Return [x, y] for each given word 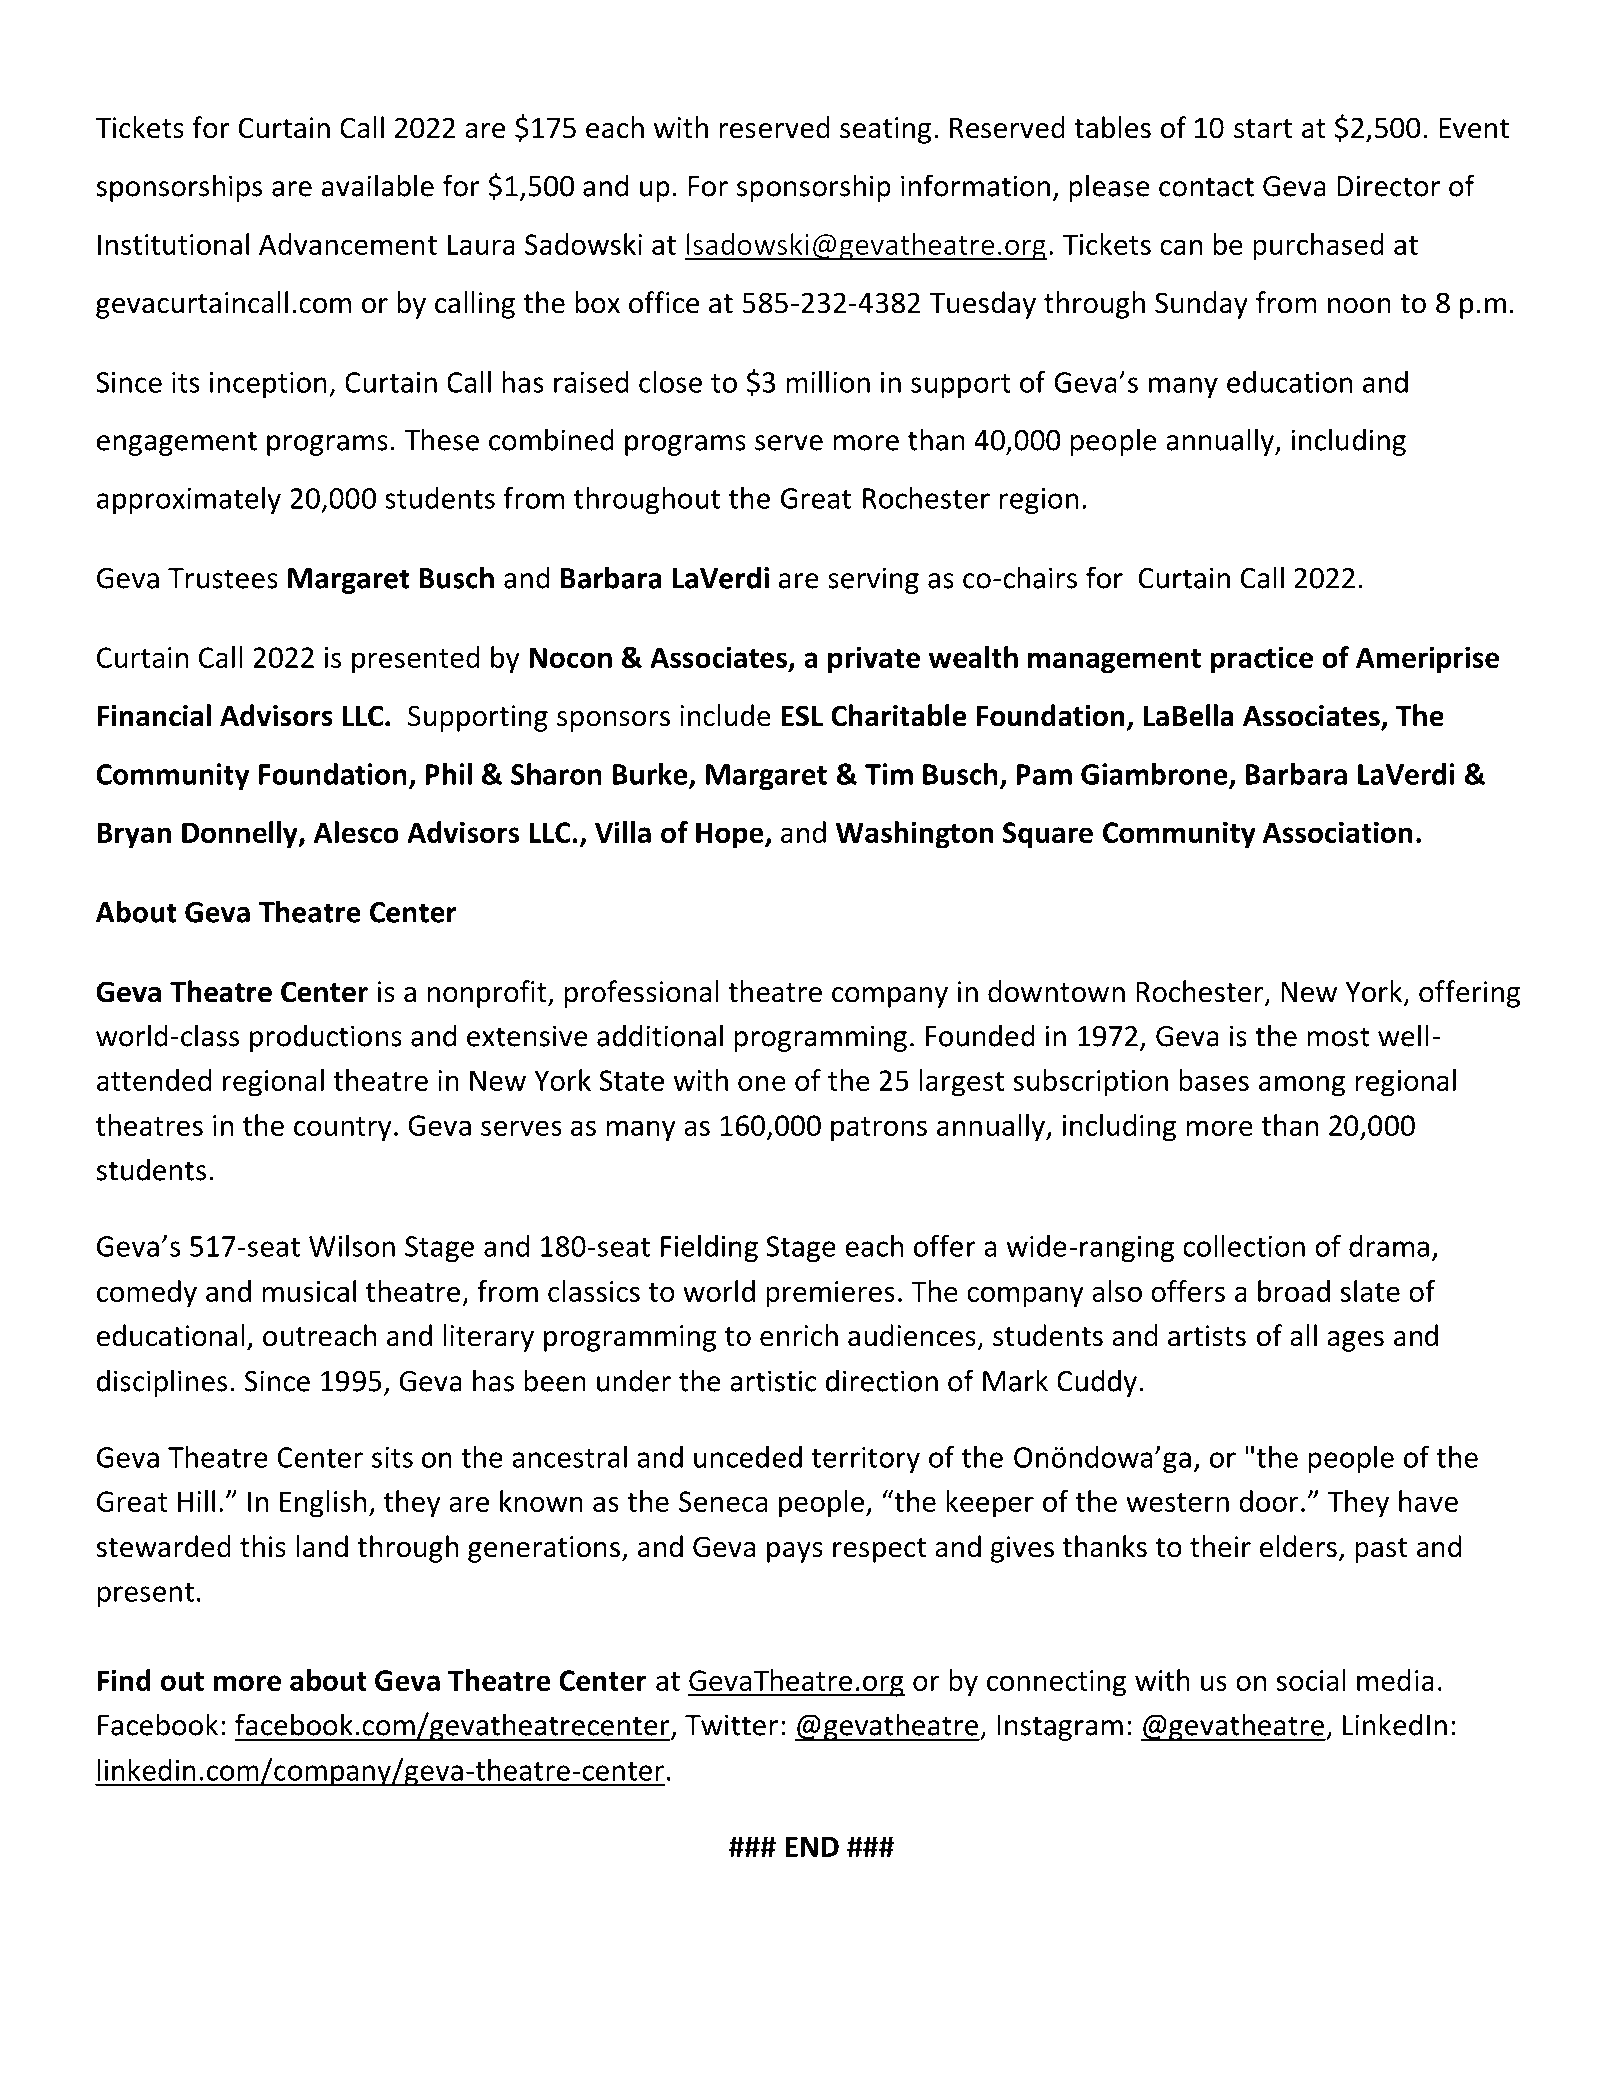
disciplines [162, 1383]
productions [326, 1038]
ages [1355, 1341]
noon [1359, 306]
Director [1388, 186]
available [378, 185]
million [828, 382]
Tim [889, 774]
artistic [773, 1381]
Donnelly [241, 835]
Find [124, 1680]
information [975, 185]
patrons [879, 1129]
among [1302, 1086]
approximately [189, 500]
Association [1337, 832]
